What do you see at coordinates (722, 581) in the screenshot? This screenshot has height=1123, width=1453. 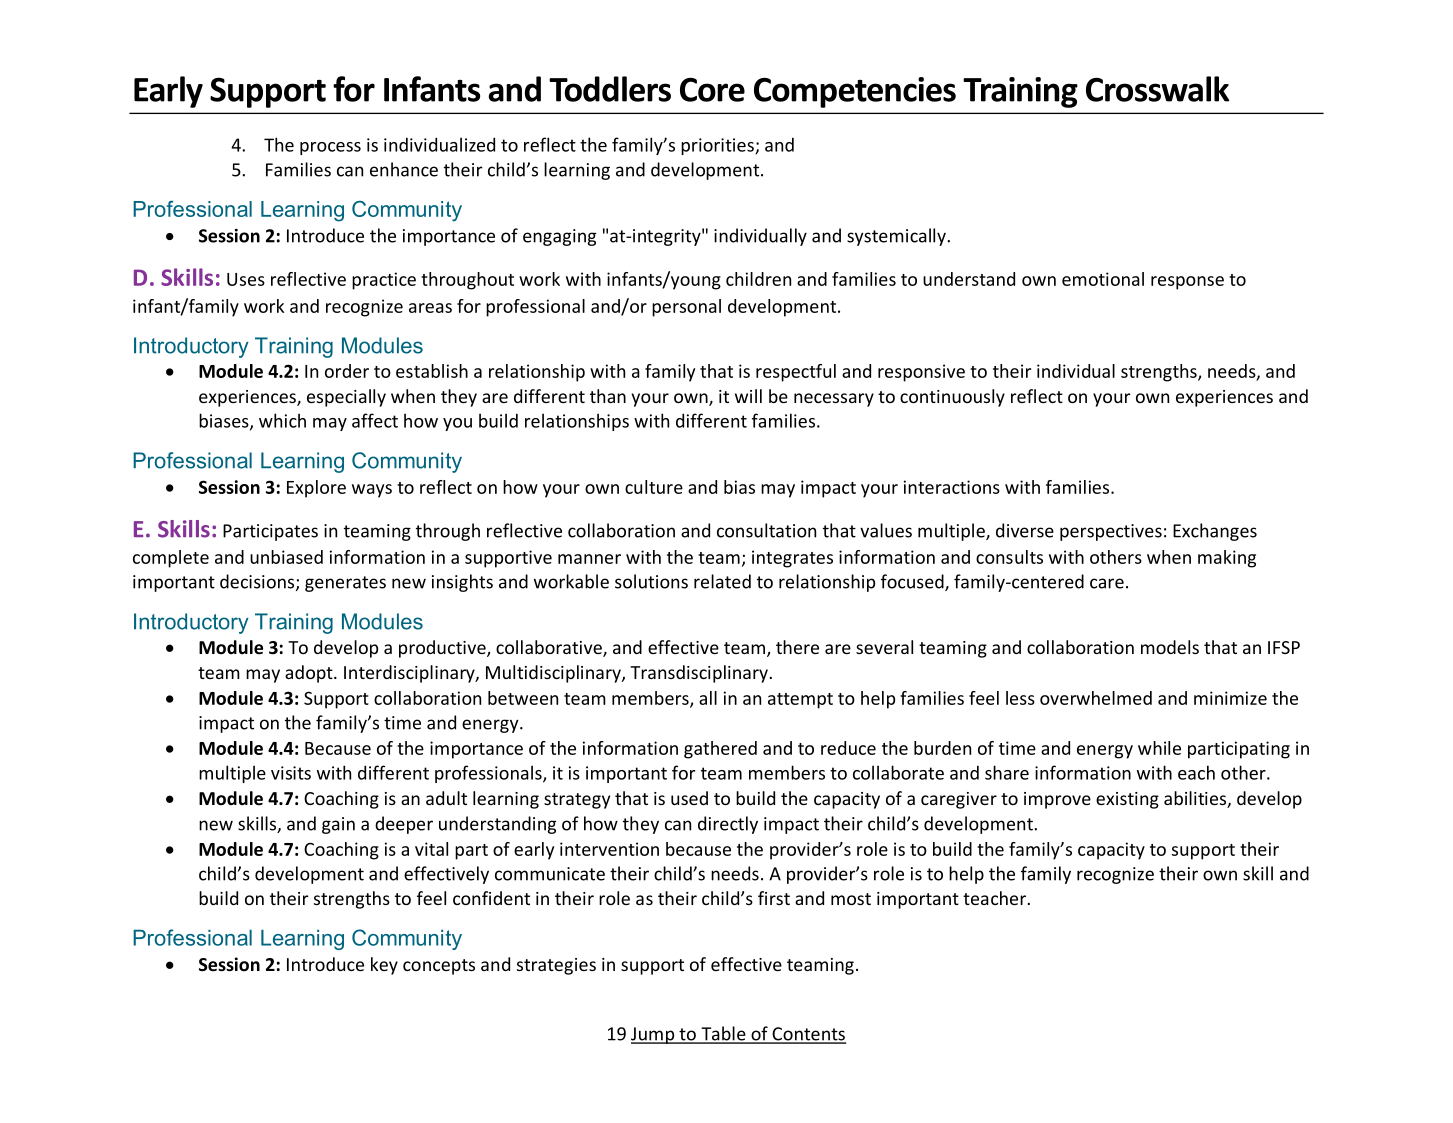 I see `related` at bounding box center [722, 581].
